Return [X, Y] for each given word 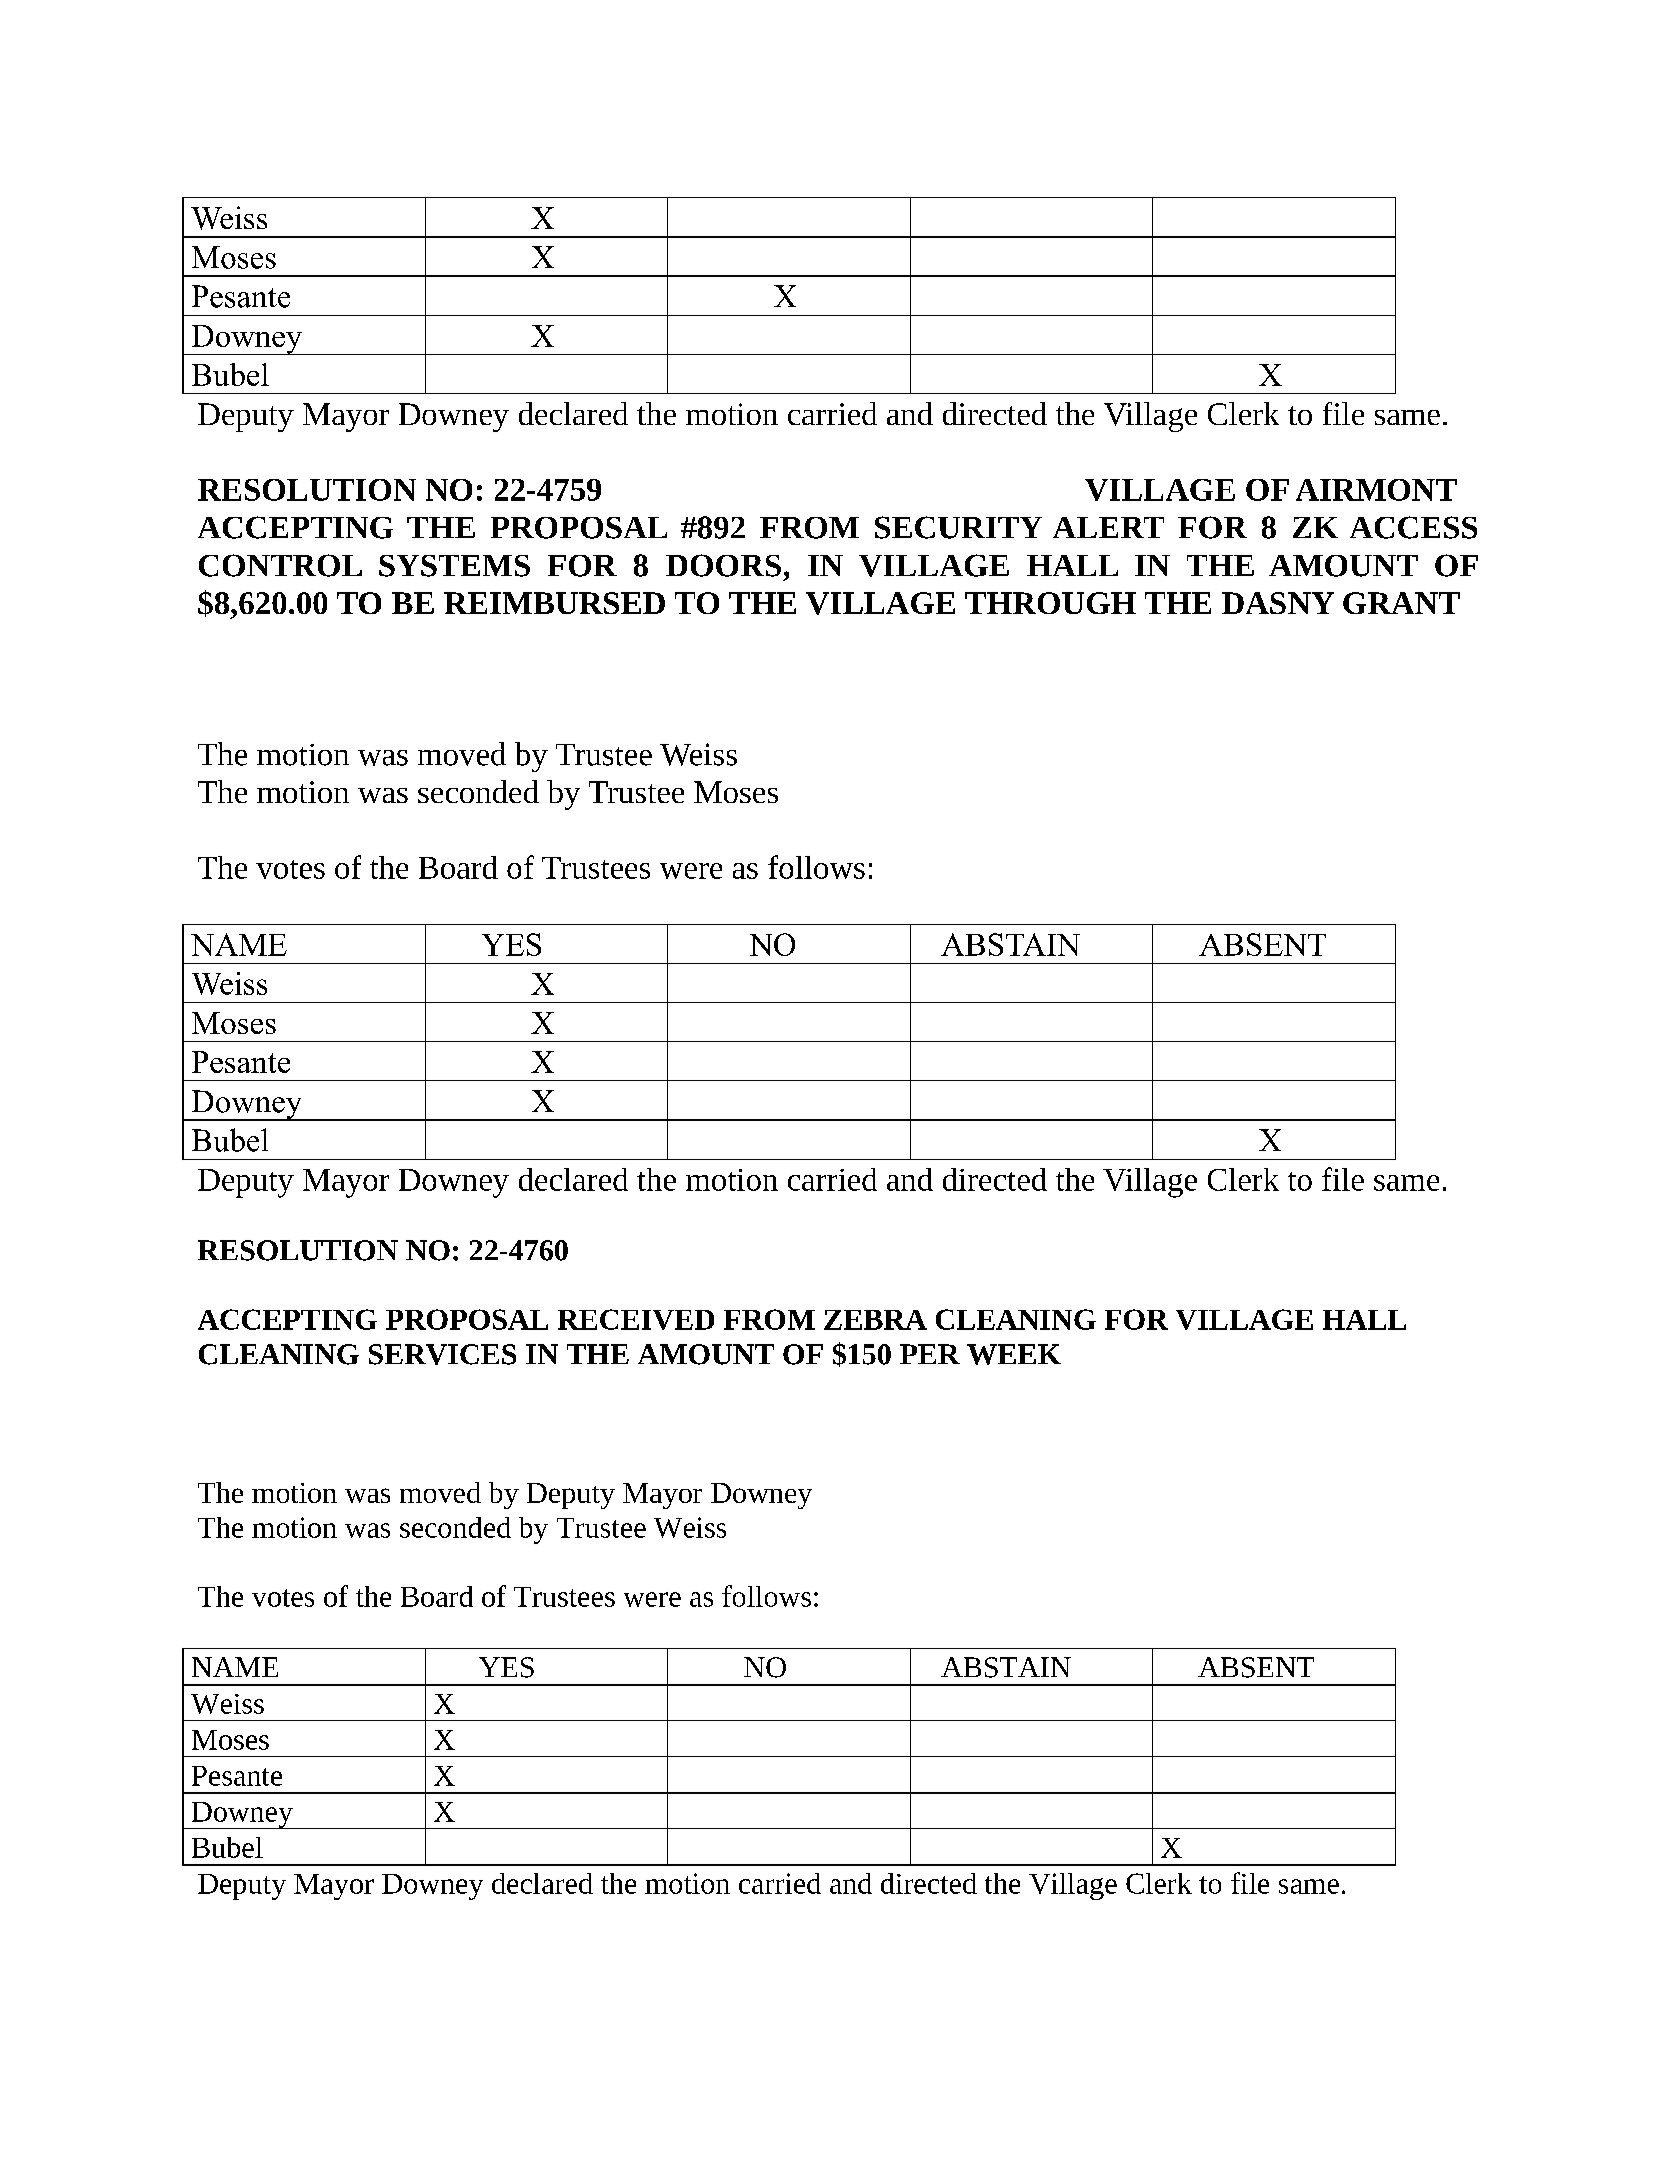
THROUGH [1050, 603]
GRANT [1401, 603]
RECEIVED [636, 1319]
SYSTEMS [454, 566]
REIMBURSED [554, 603]
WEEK [1014, 1354]
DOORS [723, 565]
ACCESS [1413, 527]
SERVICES [442, 1354]
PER [930, 1354]
